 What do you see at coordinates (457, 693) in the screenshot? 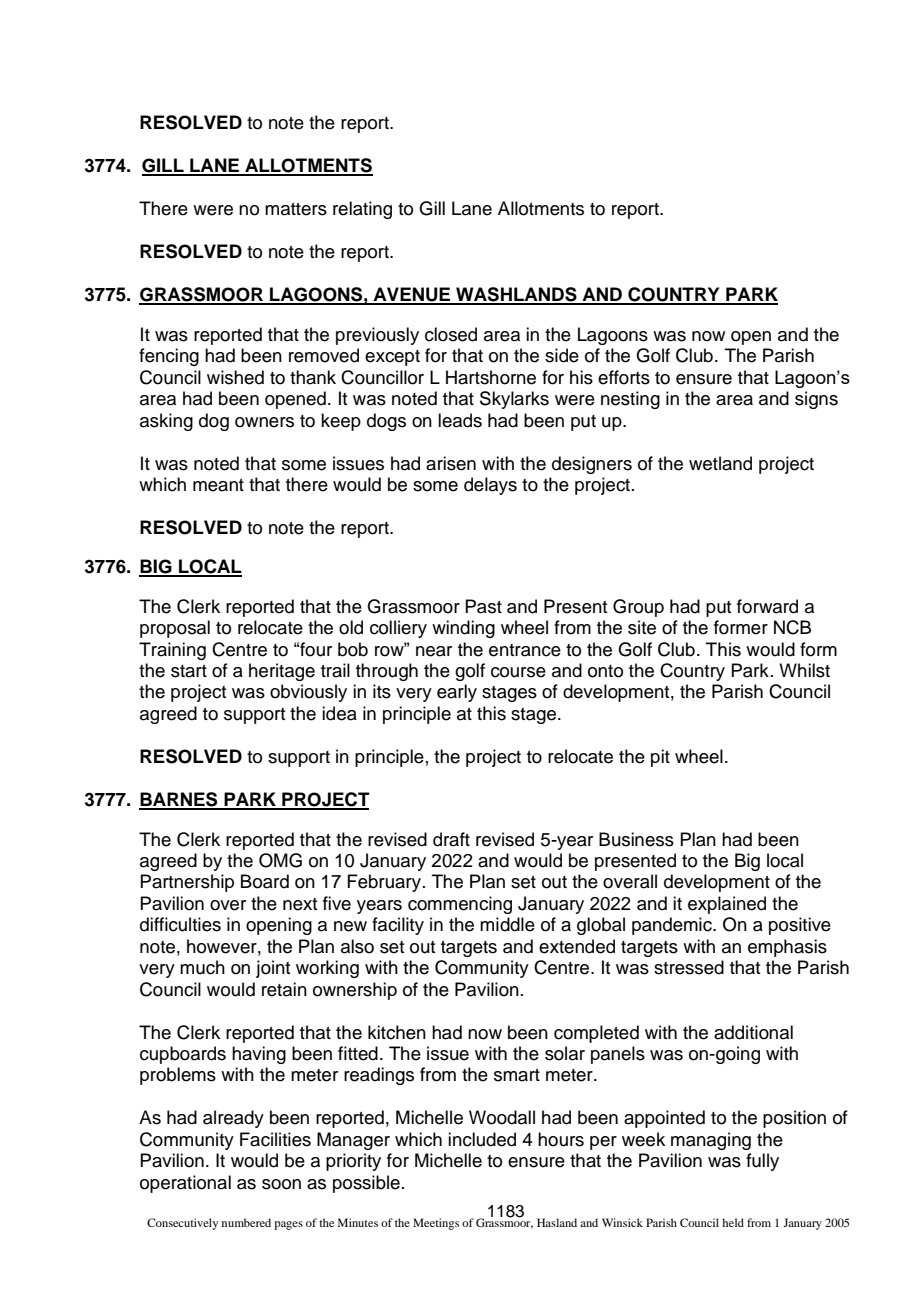
I see `early` at bounding box center [457, 693].
